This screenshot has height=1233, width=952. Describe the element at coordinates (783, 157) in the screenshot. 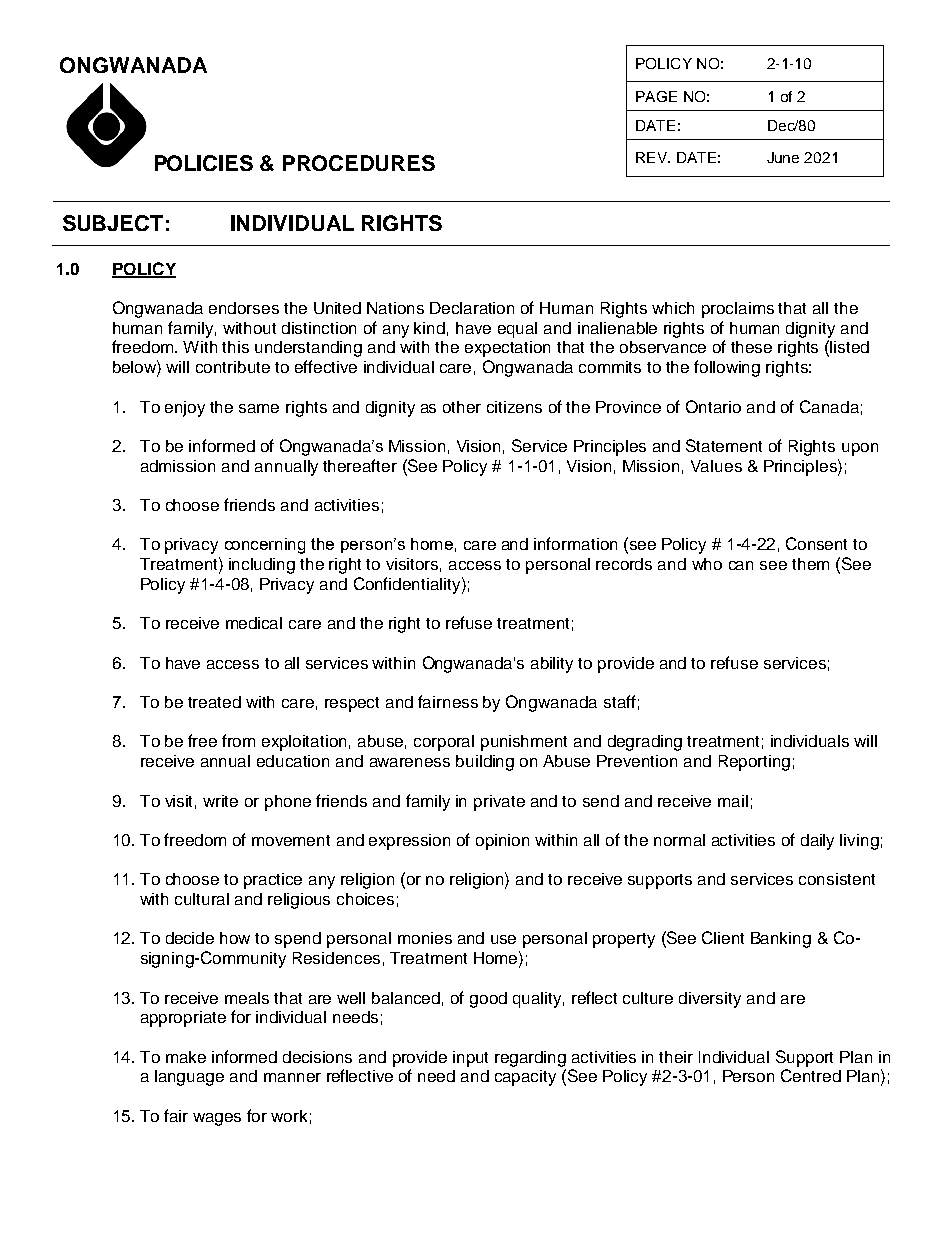

I see `June` at that location.
